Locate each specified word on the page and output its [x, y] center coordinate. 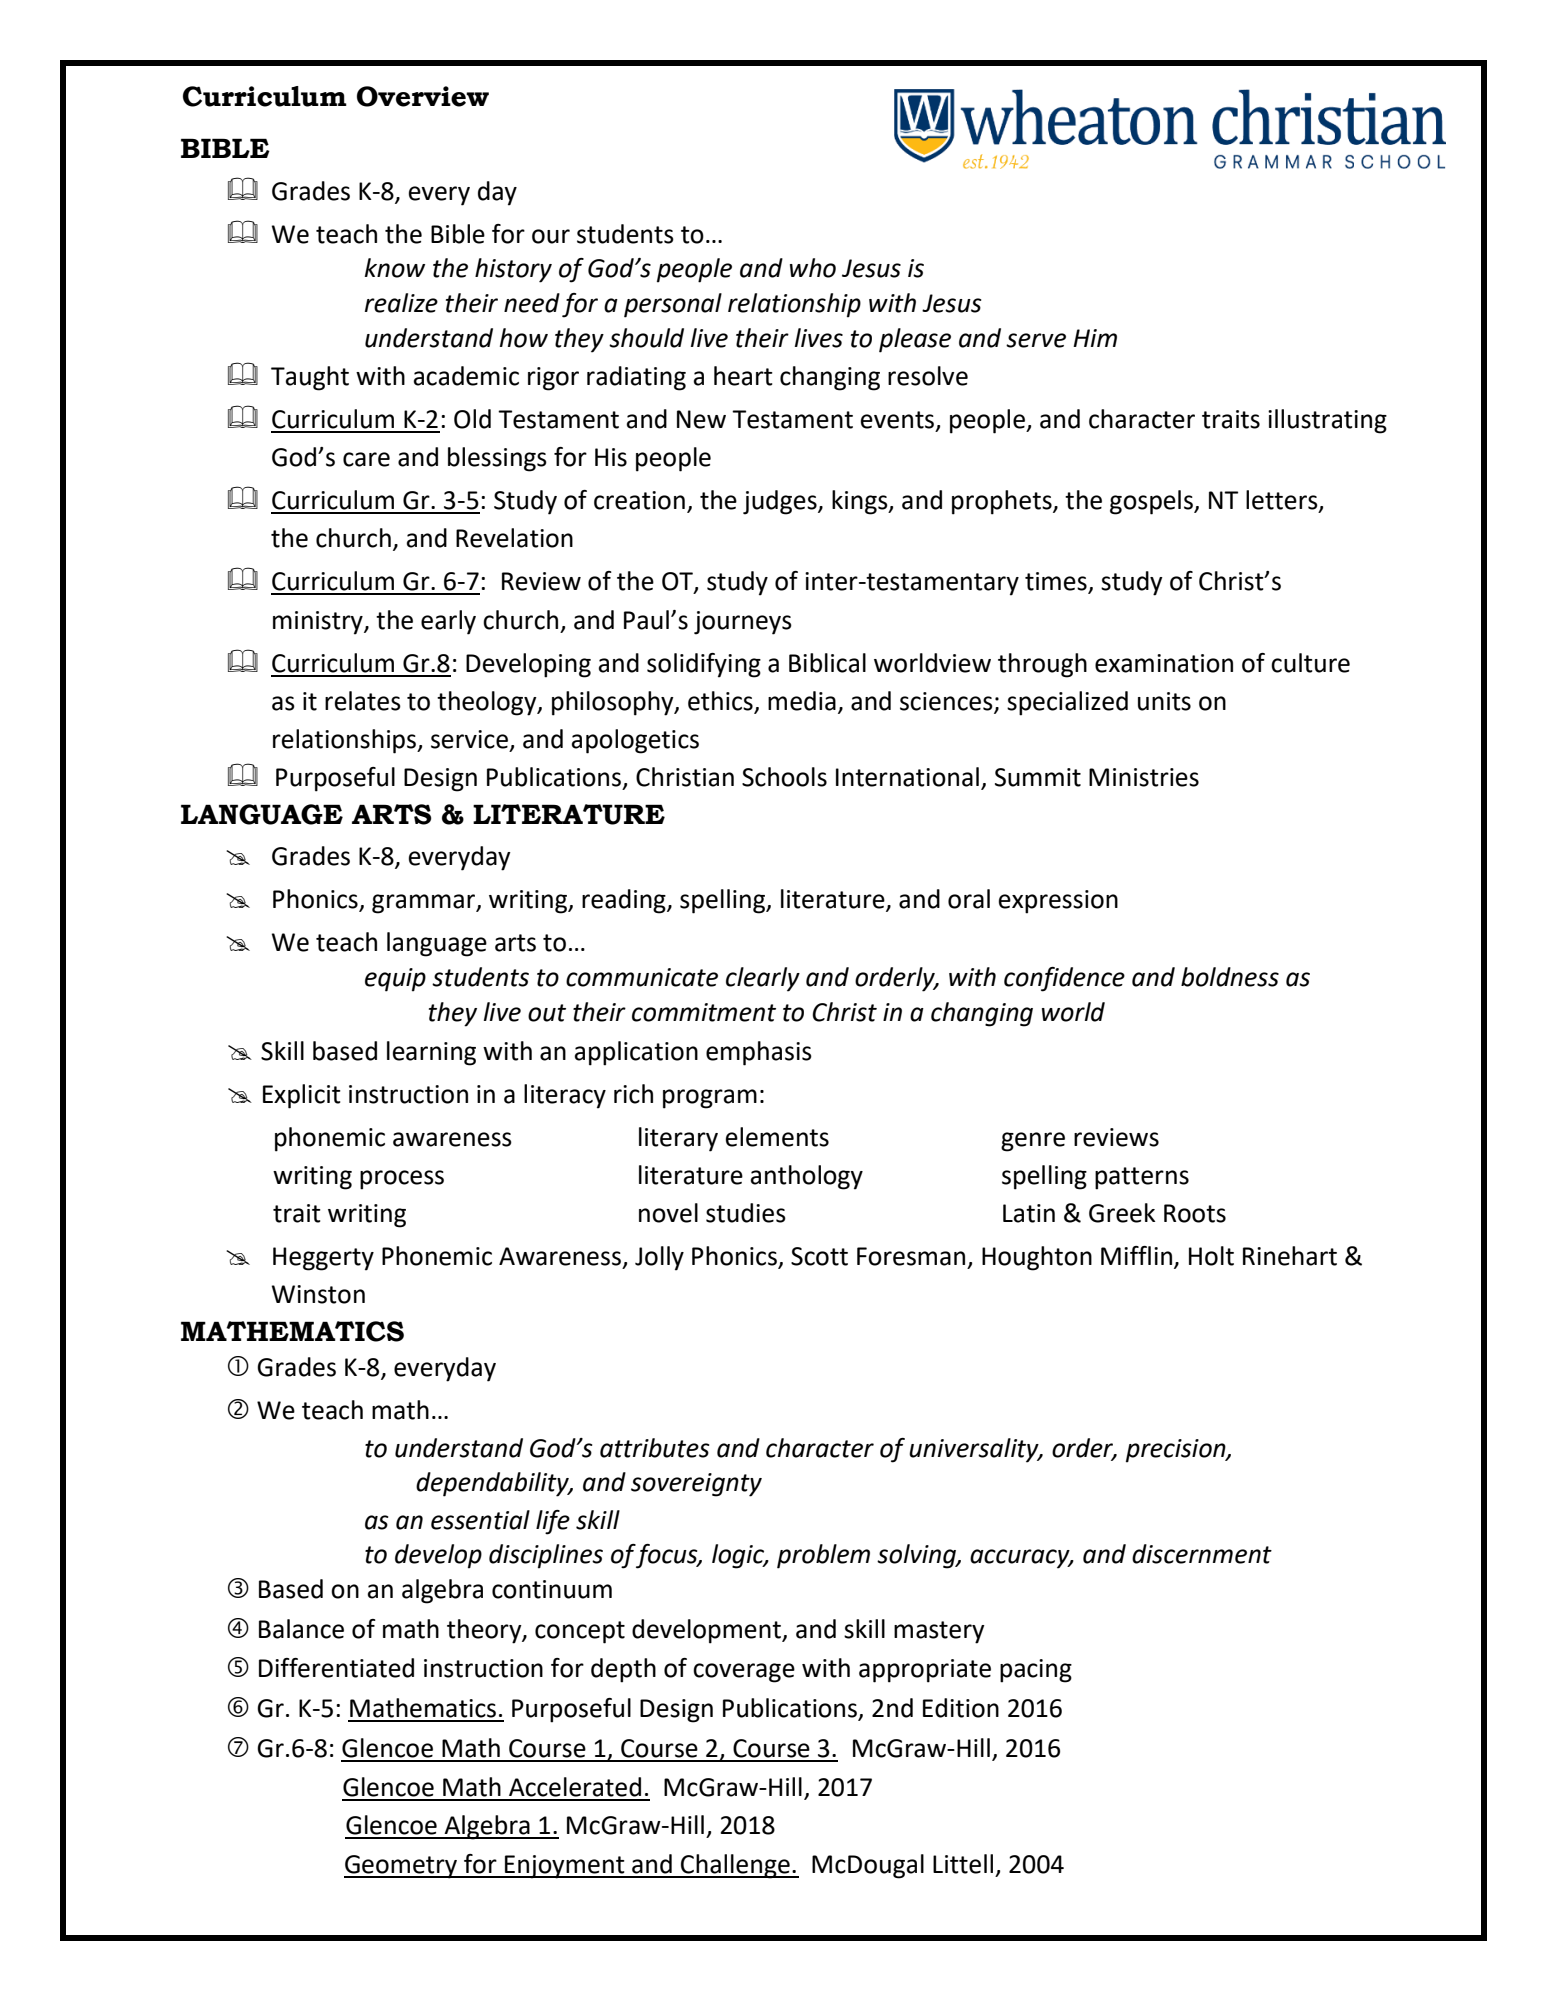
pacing [1036, 1671]
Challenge [735, 1866]
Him [1095, 338]
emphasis [759, 1053]
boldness [1230, 977]
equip [395, 980]
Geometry [402, 1867]
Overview [423, 96]
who [813, 268]
